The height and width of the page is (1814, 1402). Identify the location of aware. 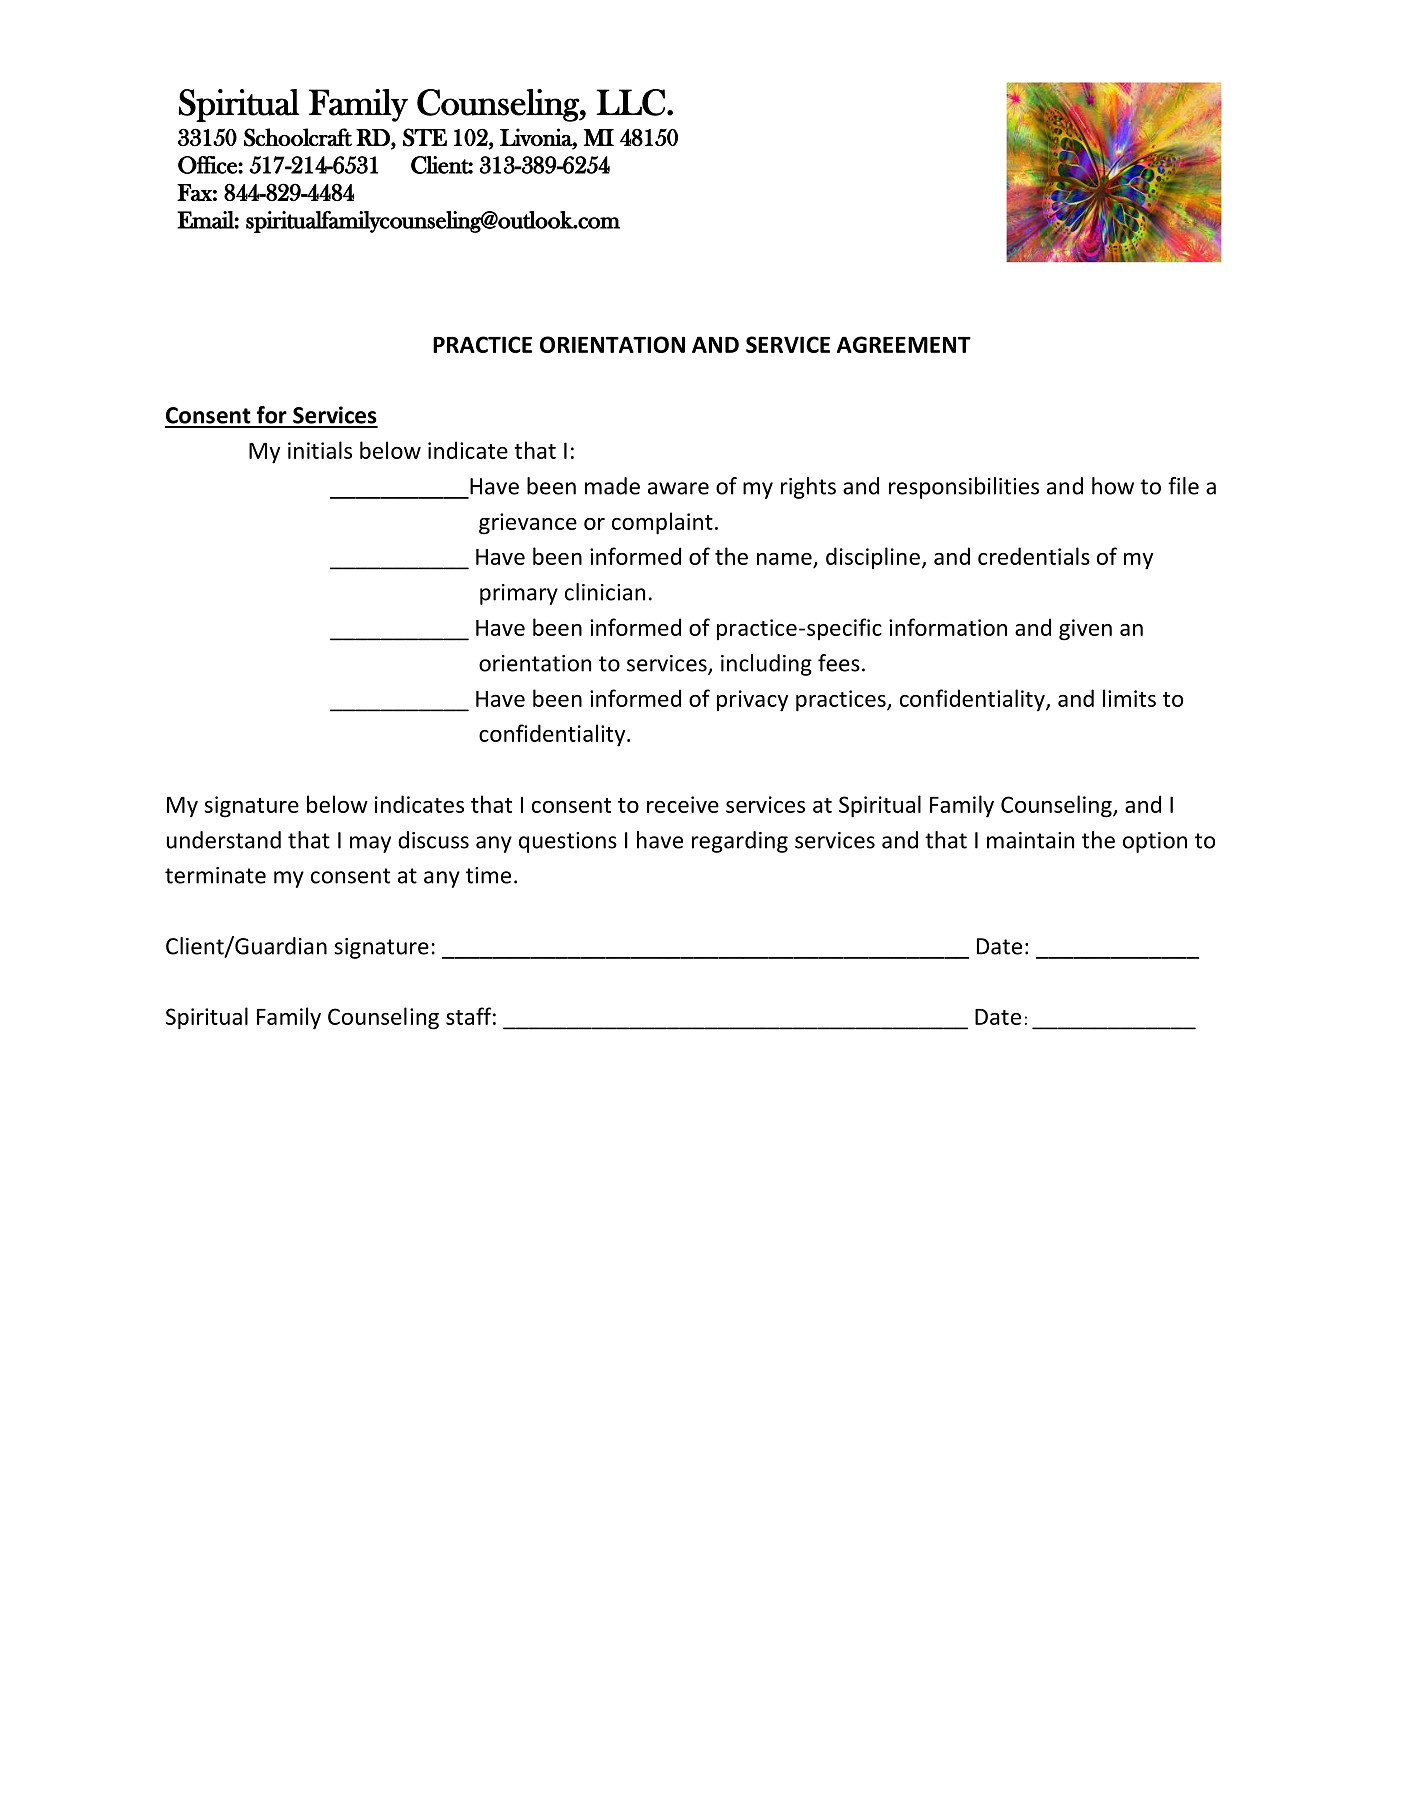
(678, 488).
